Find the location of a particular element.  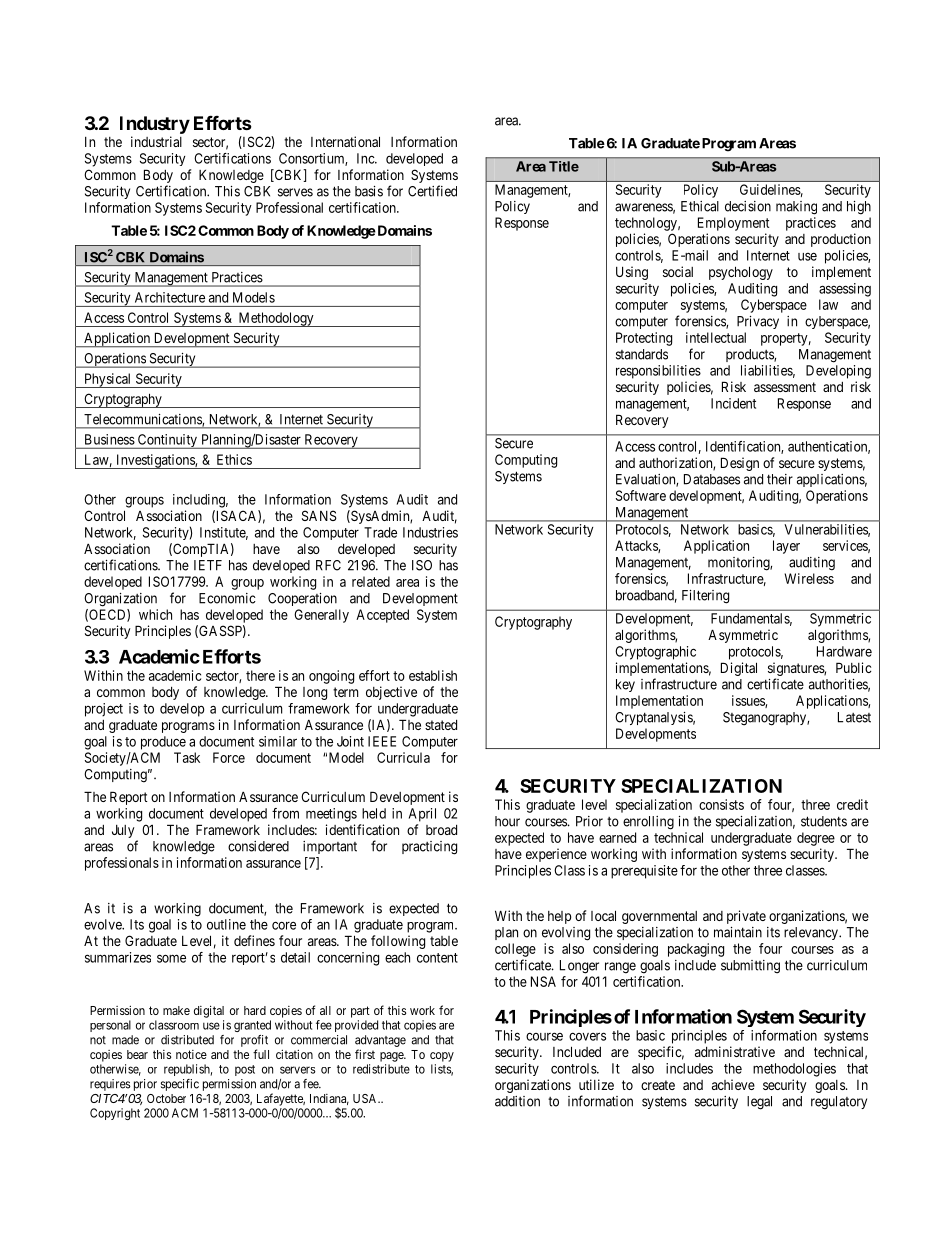

notice is located at coordinates (191, 1054).
